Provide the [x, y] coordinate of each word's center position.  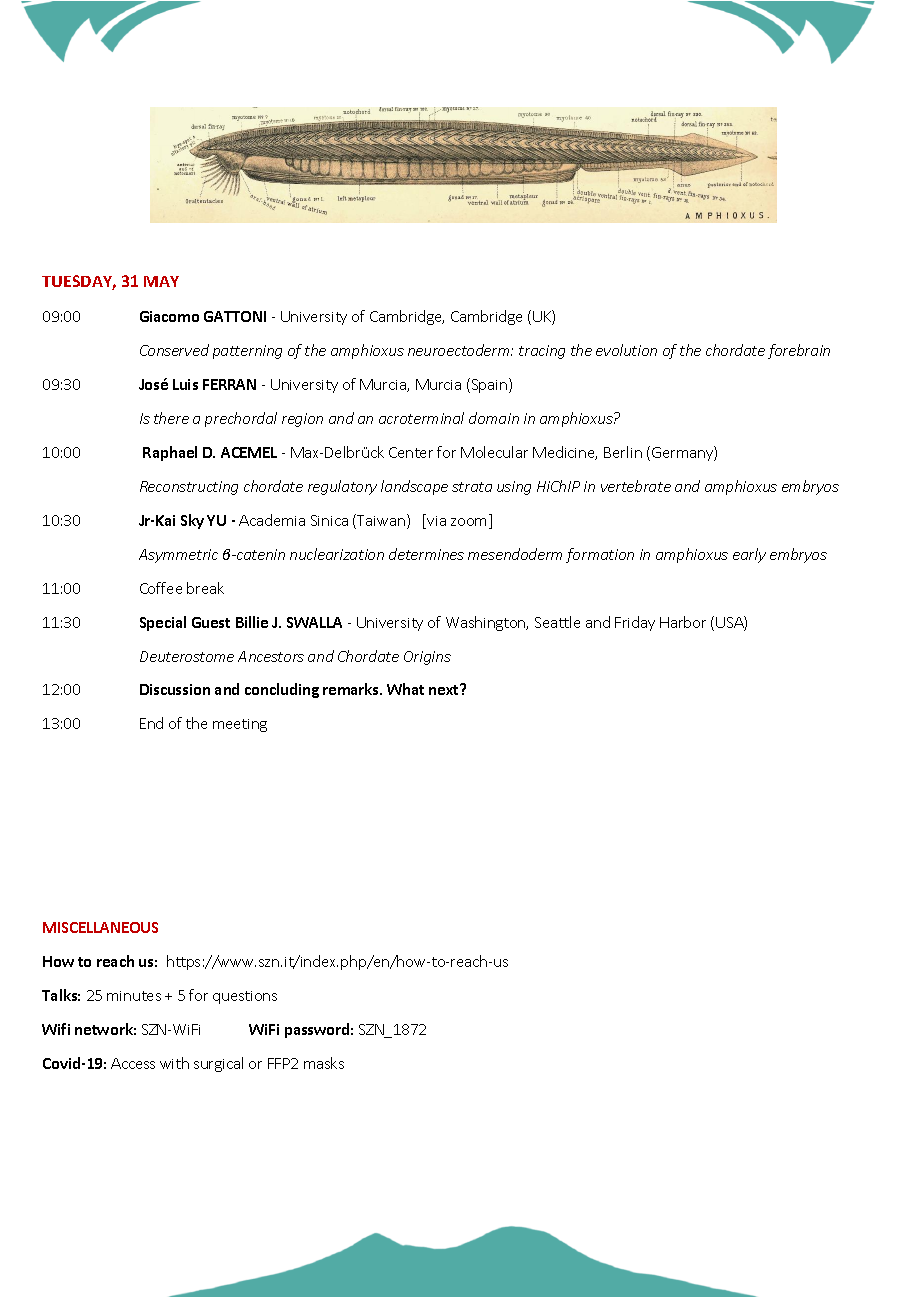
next [445, 689]
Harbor [683, 622]
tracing [542, 352]
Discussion [175, 689]
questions [245, 997]
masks [324, 1063]
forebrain [799, 351]
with [174, 1063]
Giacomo [169, 316]
